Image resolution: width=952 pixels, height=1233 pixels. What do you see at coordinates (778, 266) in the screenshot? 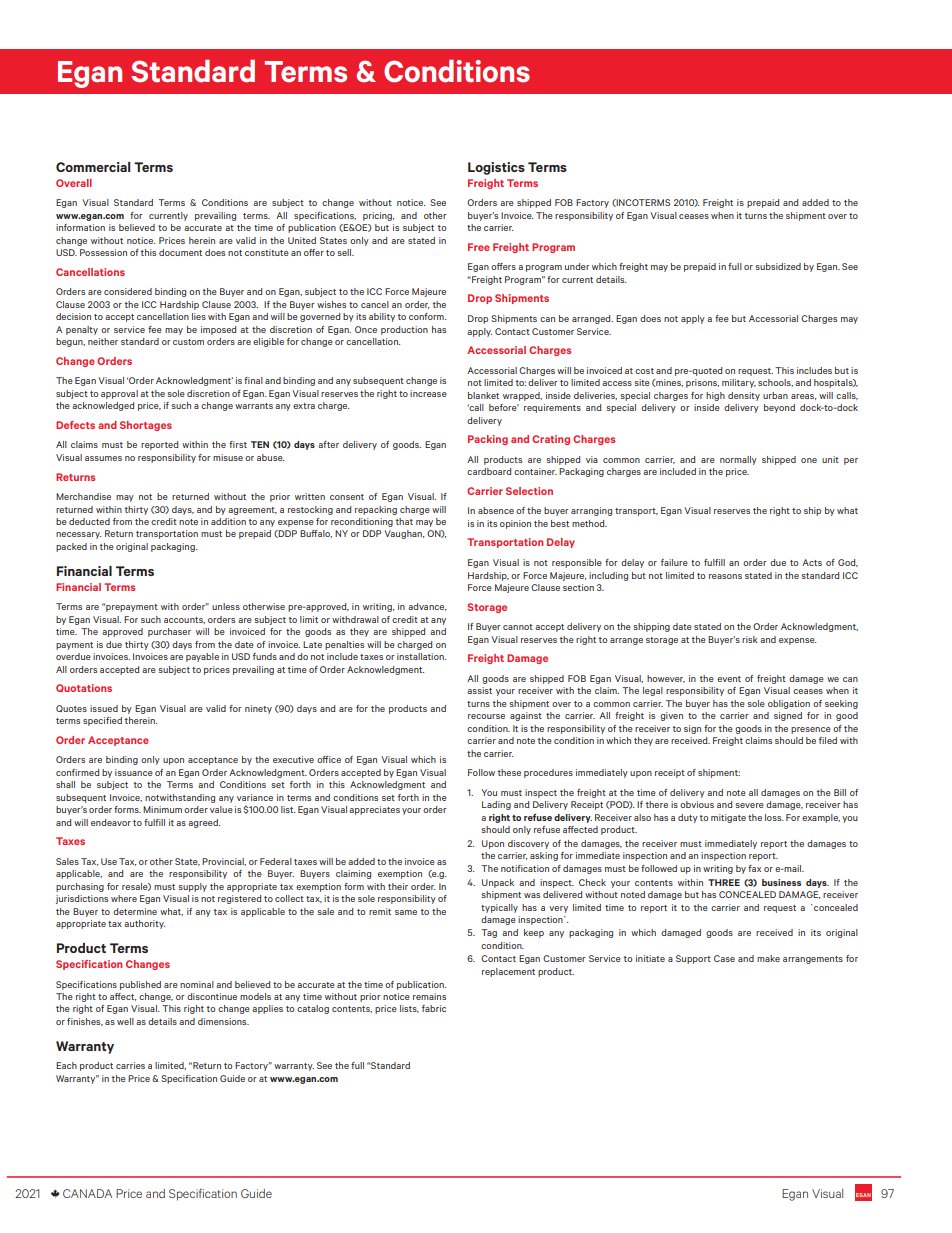
I see `subsidized` at bounding box center [778, 266].
